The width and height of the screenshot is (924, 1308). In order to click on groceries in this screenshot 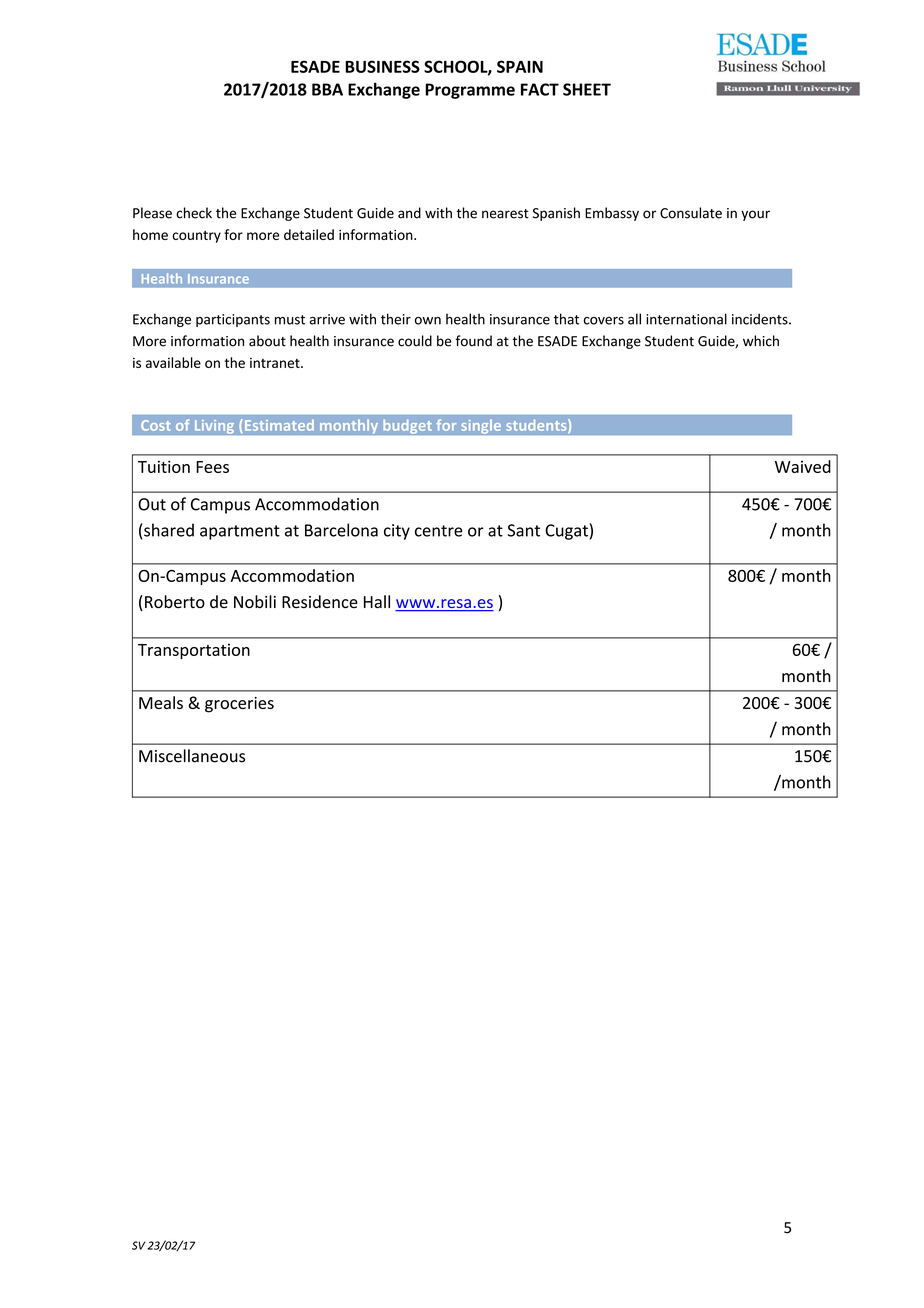, I will do `click(239, 705)`.
